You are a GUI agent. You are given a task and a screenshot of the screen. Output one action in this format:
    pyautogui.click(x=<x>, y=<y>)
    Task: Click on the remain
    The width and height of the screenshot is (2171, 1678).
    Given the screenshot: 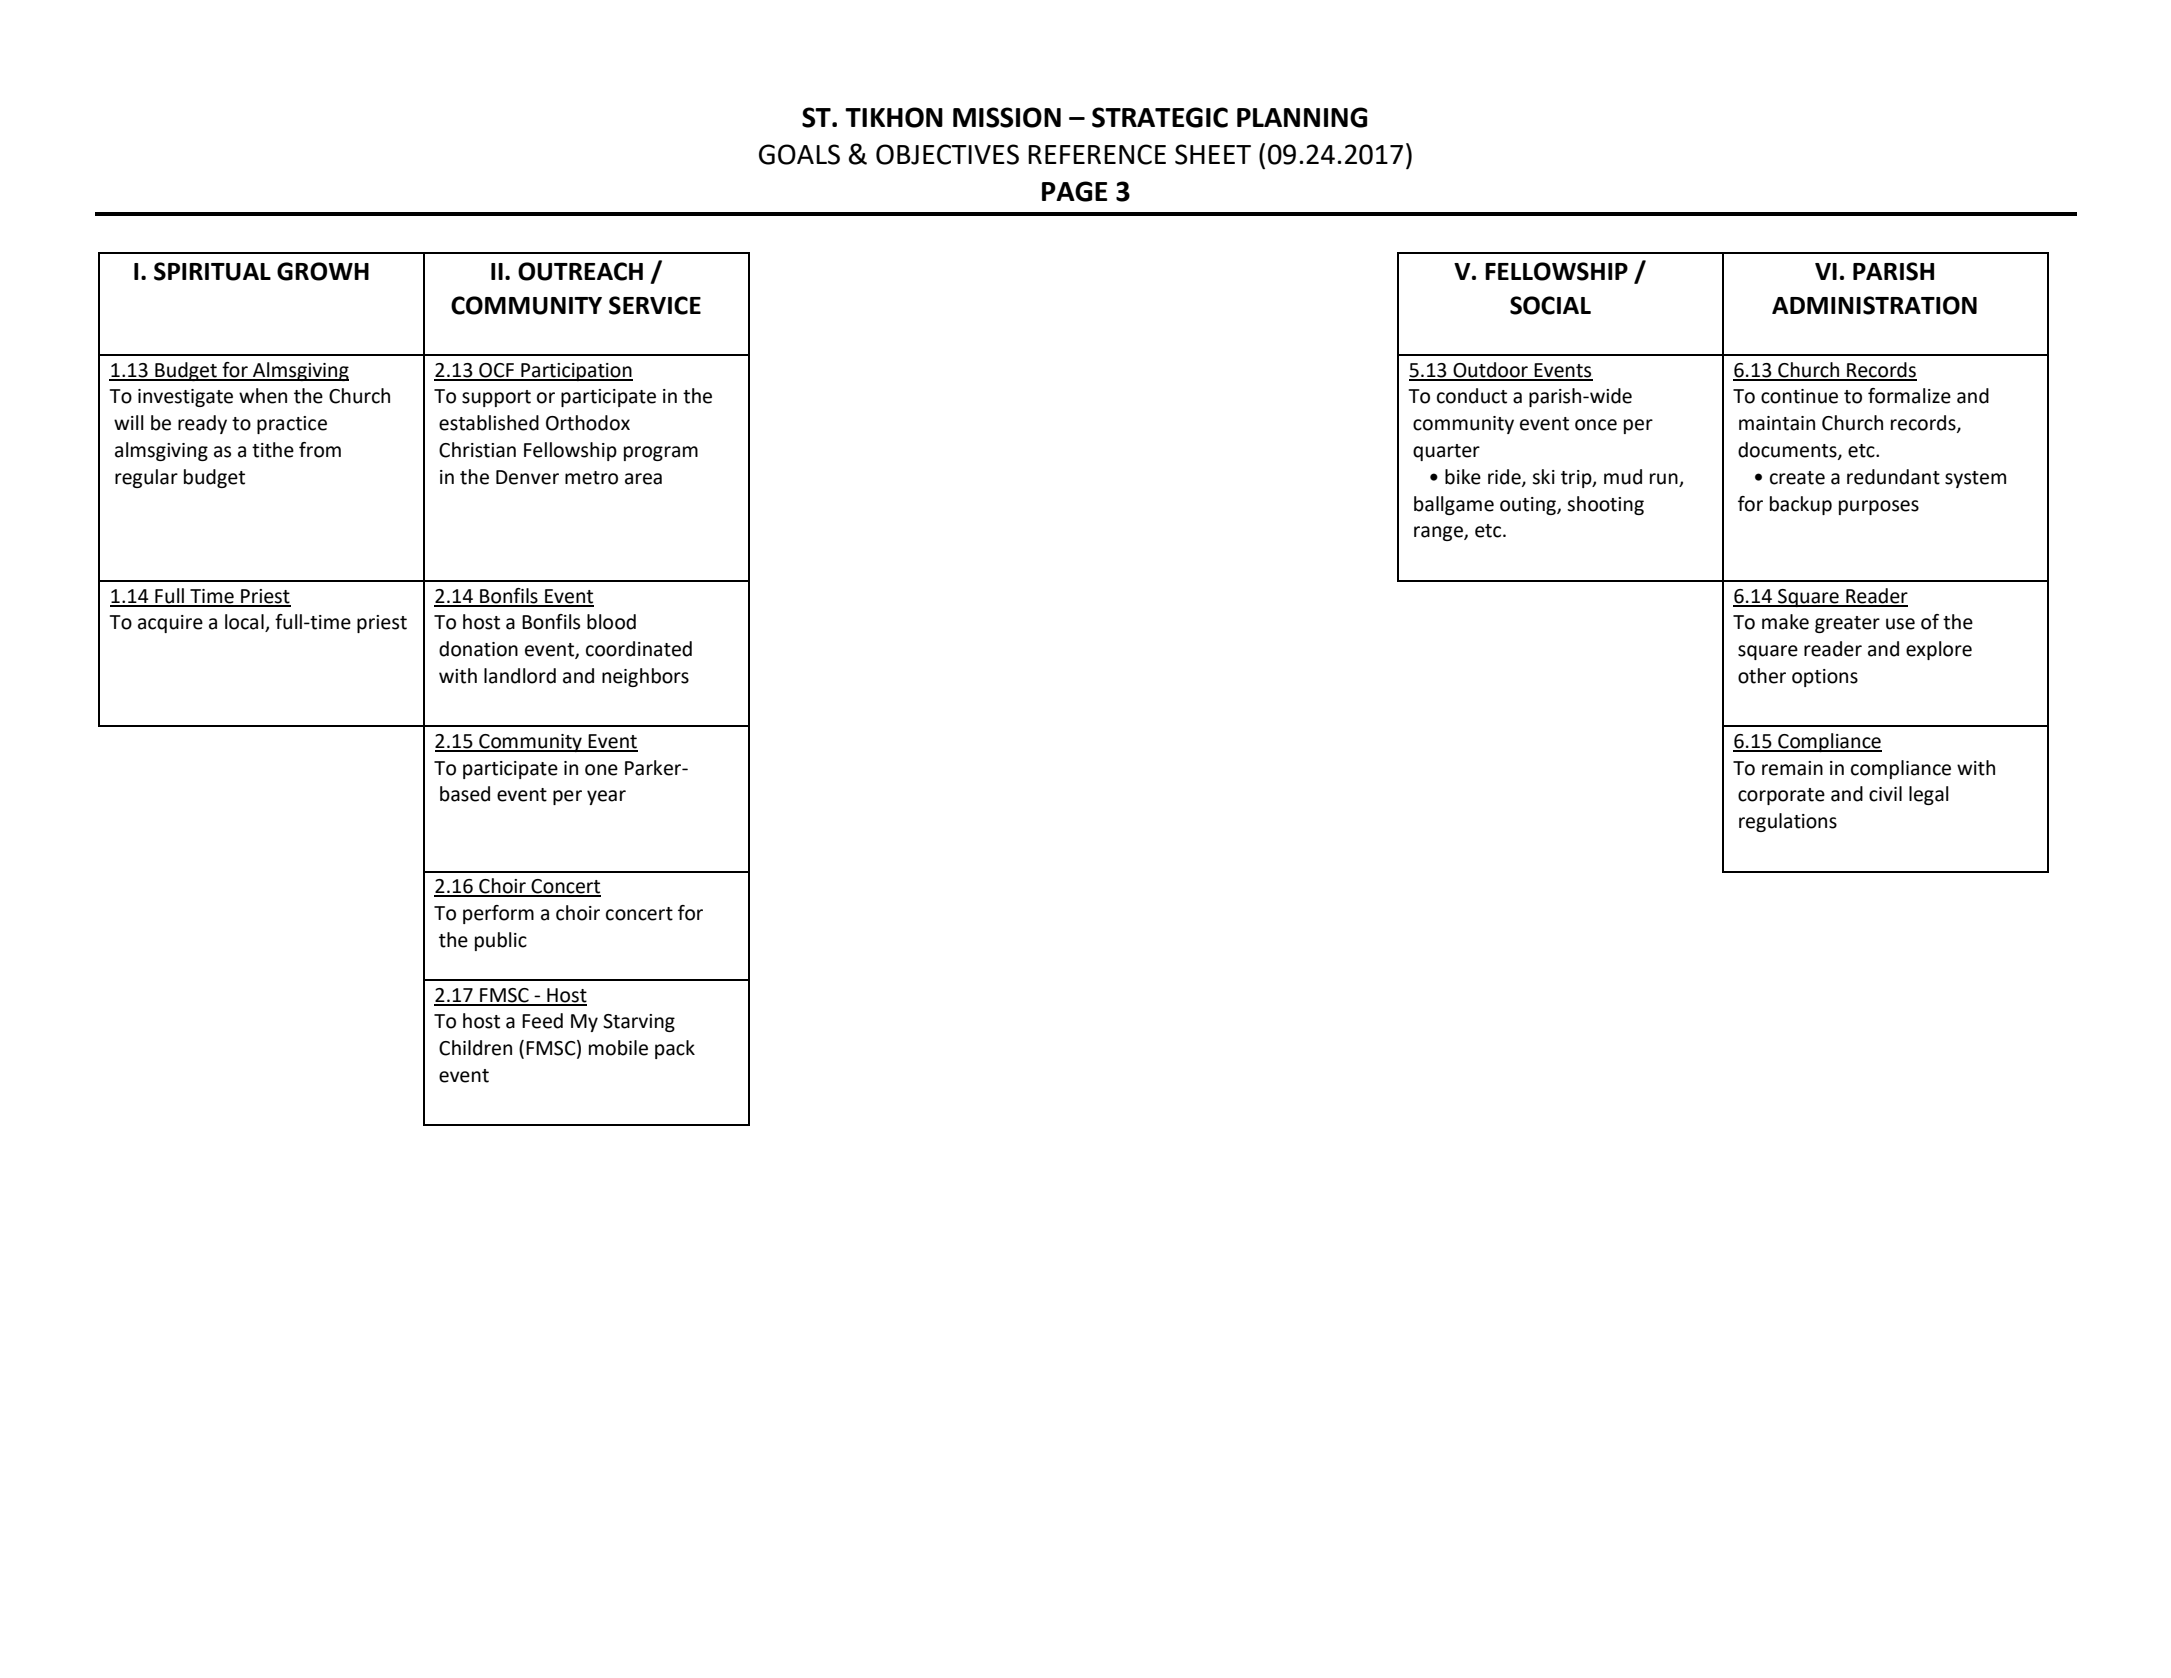 What is the action you would take?
    pyautogui.click(x=1792, y=768)
